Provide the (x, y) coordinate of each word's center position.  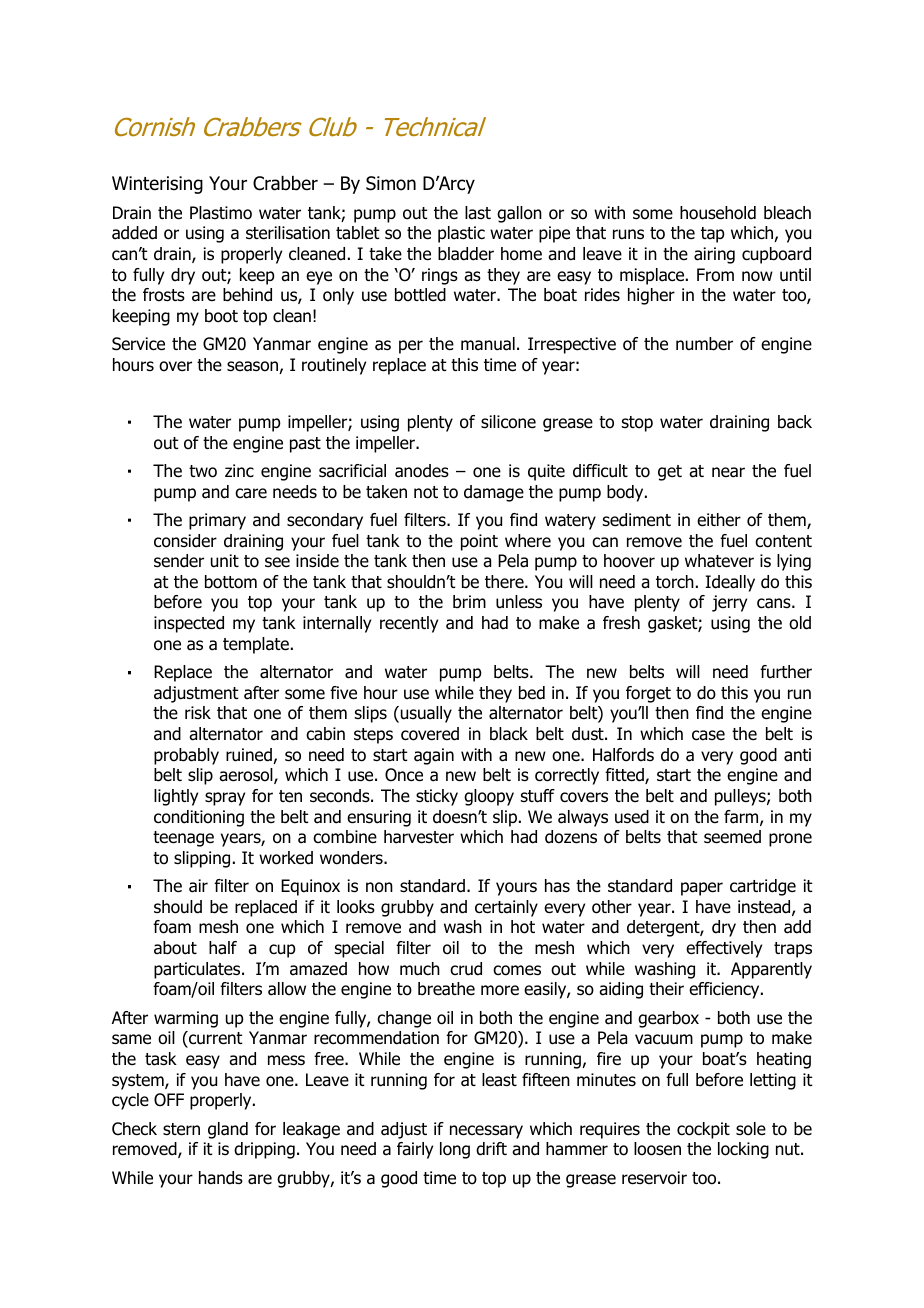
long (455, 1150)
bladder (466, 254)
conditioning (199, 818)
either (719, 520)
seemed (732, 837)
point (479, 542)
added (134, 233)
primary (217, 521)
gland (228, 1130)
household (718, 213)
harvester (419, 837)
